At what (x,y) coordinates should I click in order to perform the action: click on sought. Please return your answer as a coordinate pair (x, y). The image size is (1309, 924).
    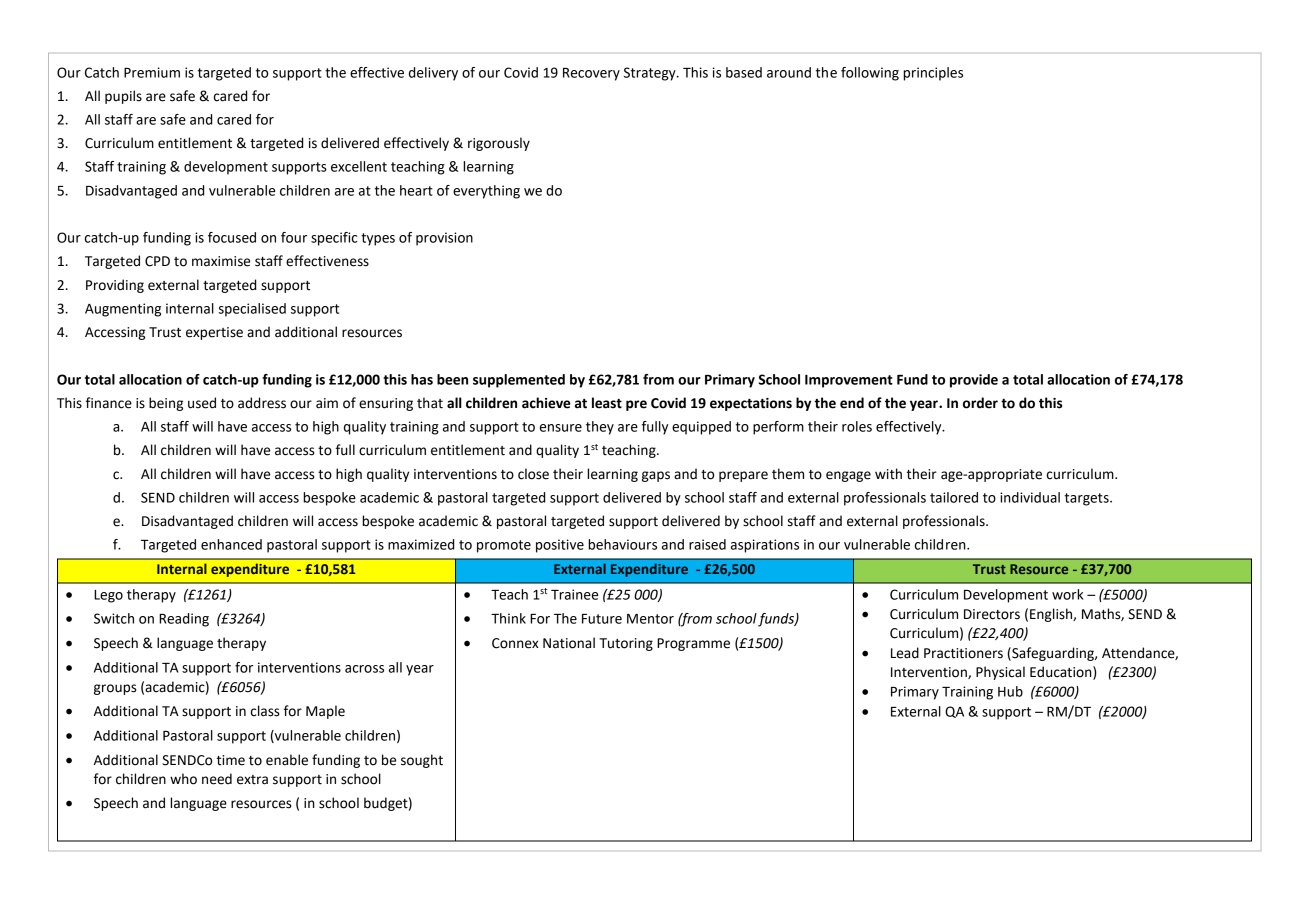
    Looking at the image, I should click on (422, 761).
